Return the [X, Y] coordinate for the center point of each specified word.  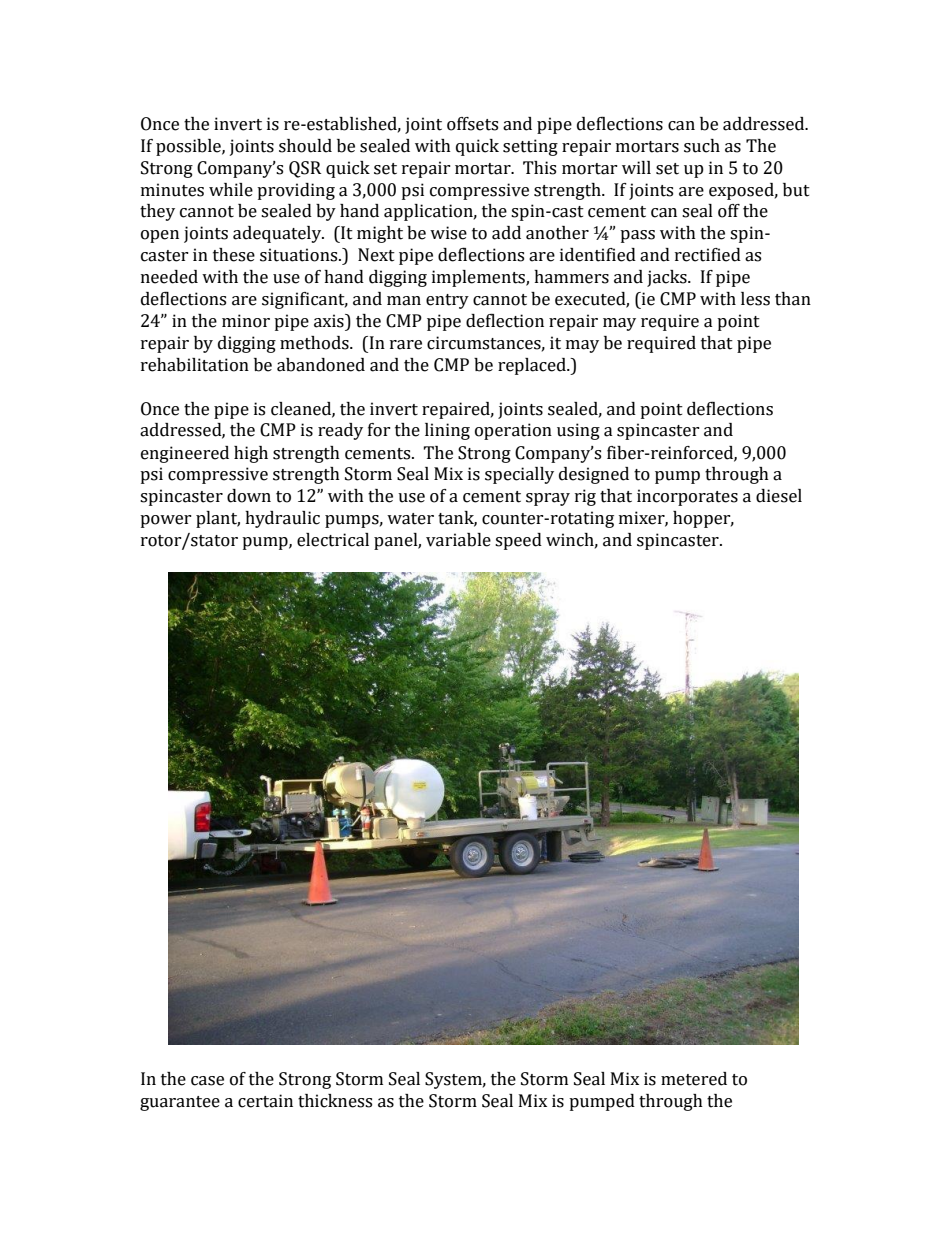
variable [458, 540]
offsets [472, 124]
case [207, 1081]
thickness [335, 1101]
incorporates [687, 497]
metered [694, 1079]
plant [218, 519]
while [231, 190]
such [702, 146]
